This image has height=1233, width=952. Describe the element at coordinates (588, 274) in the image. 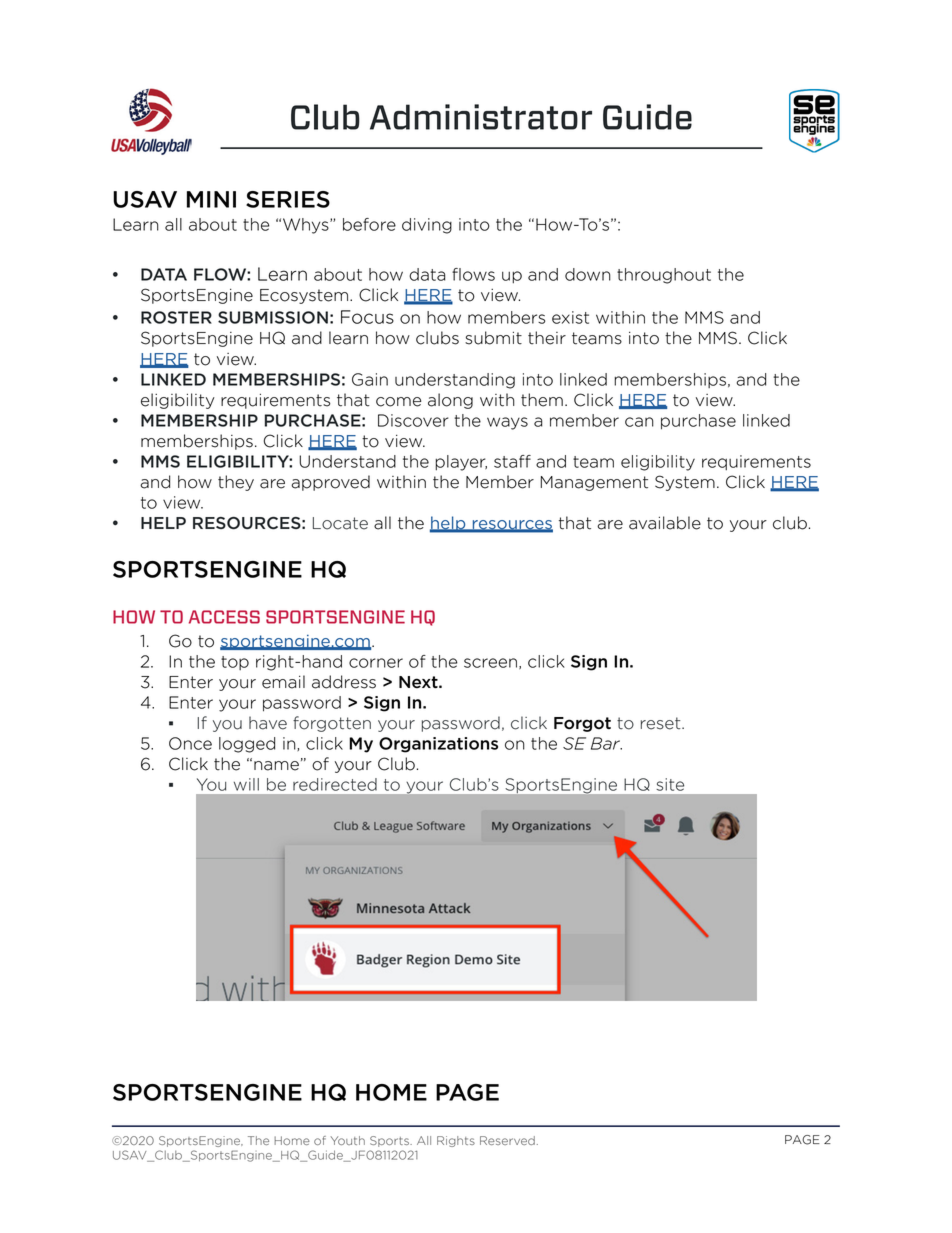

I see `down` at that location.
